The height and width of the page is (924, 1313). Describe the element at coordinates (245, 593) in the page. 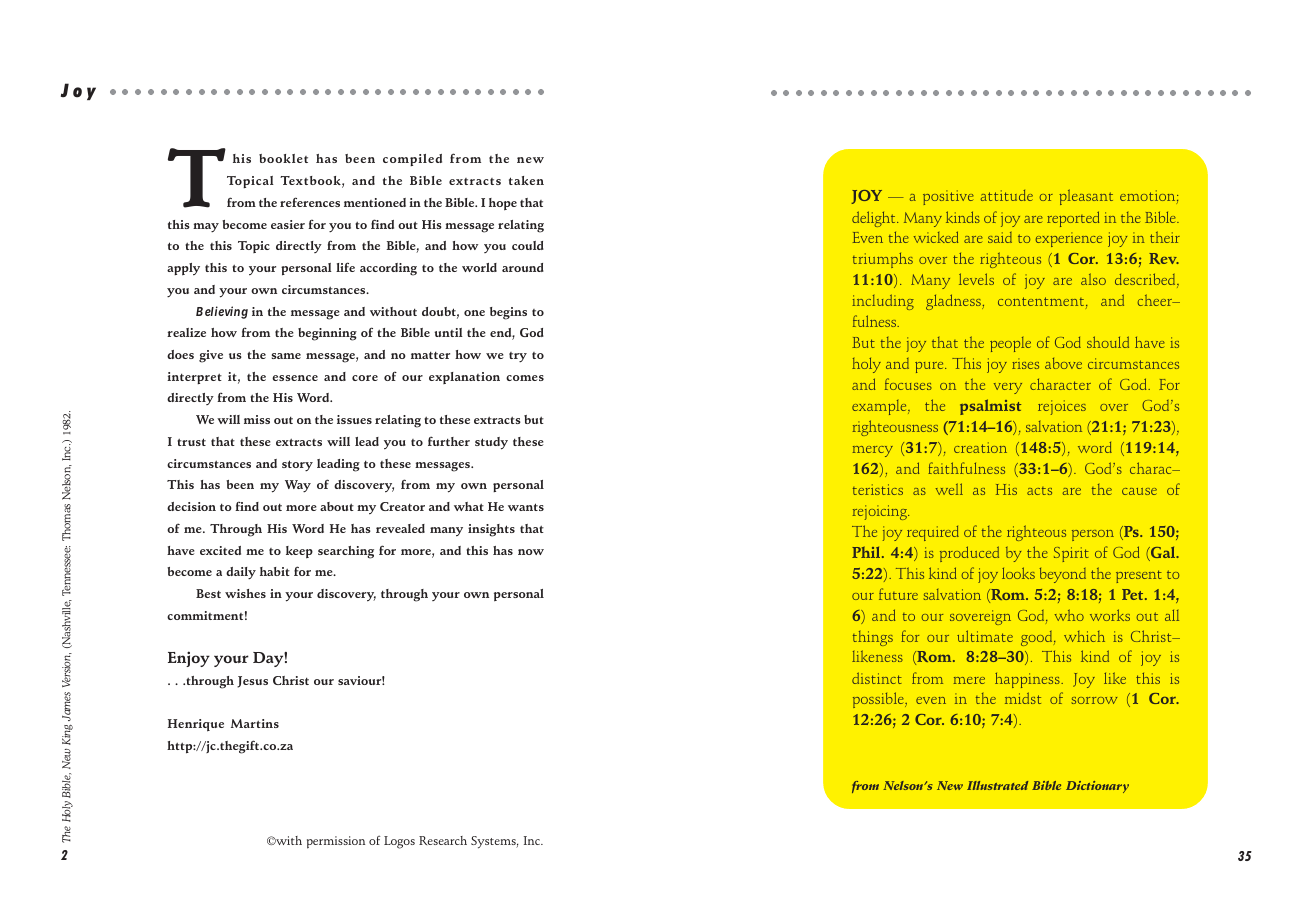

I see `wishes` at that location.
